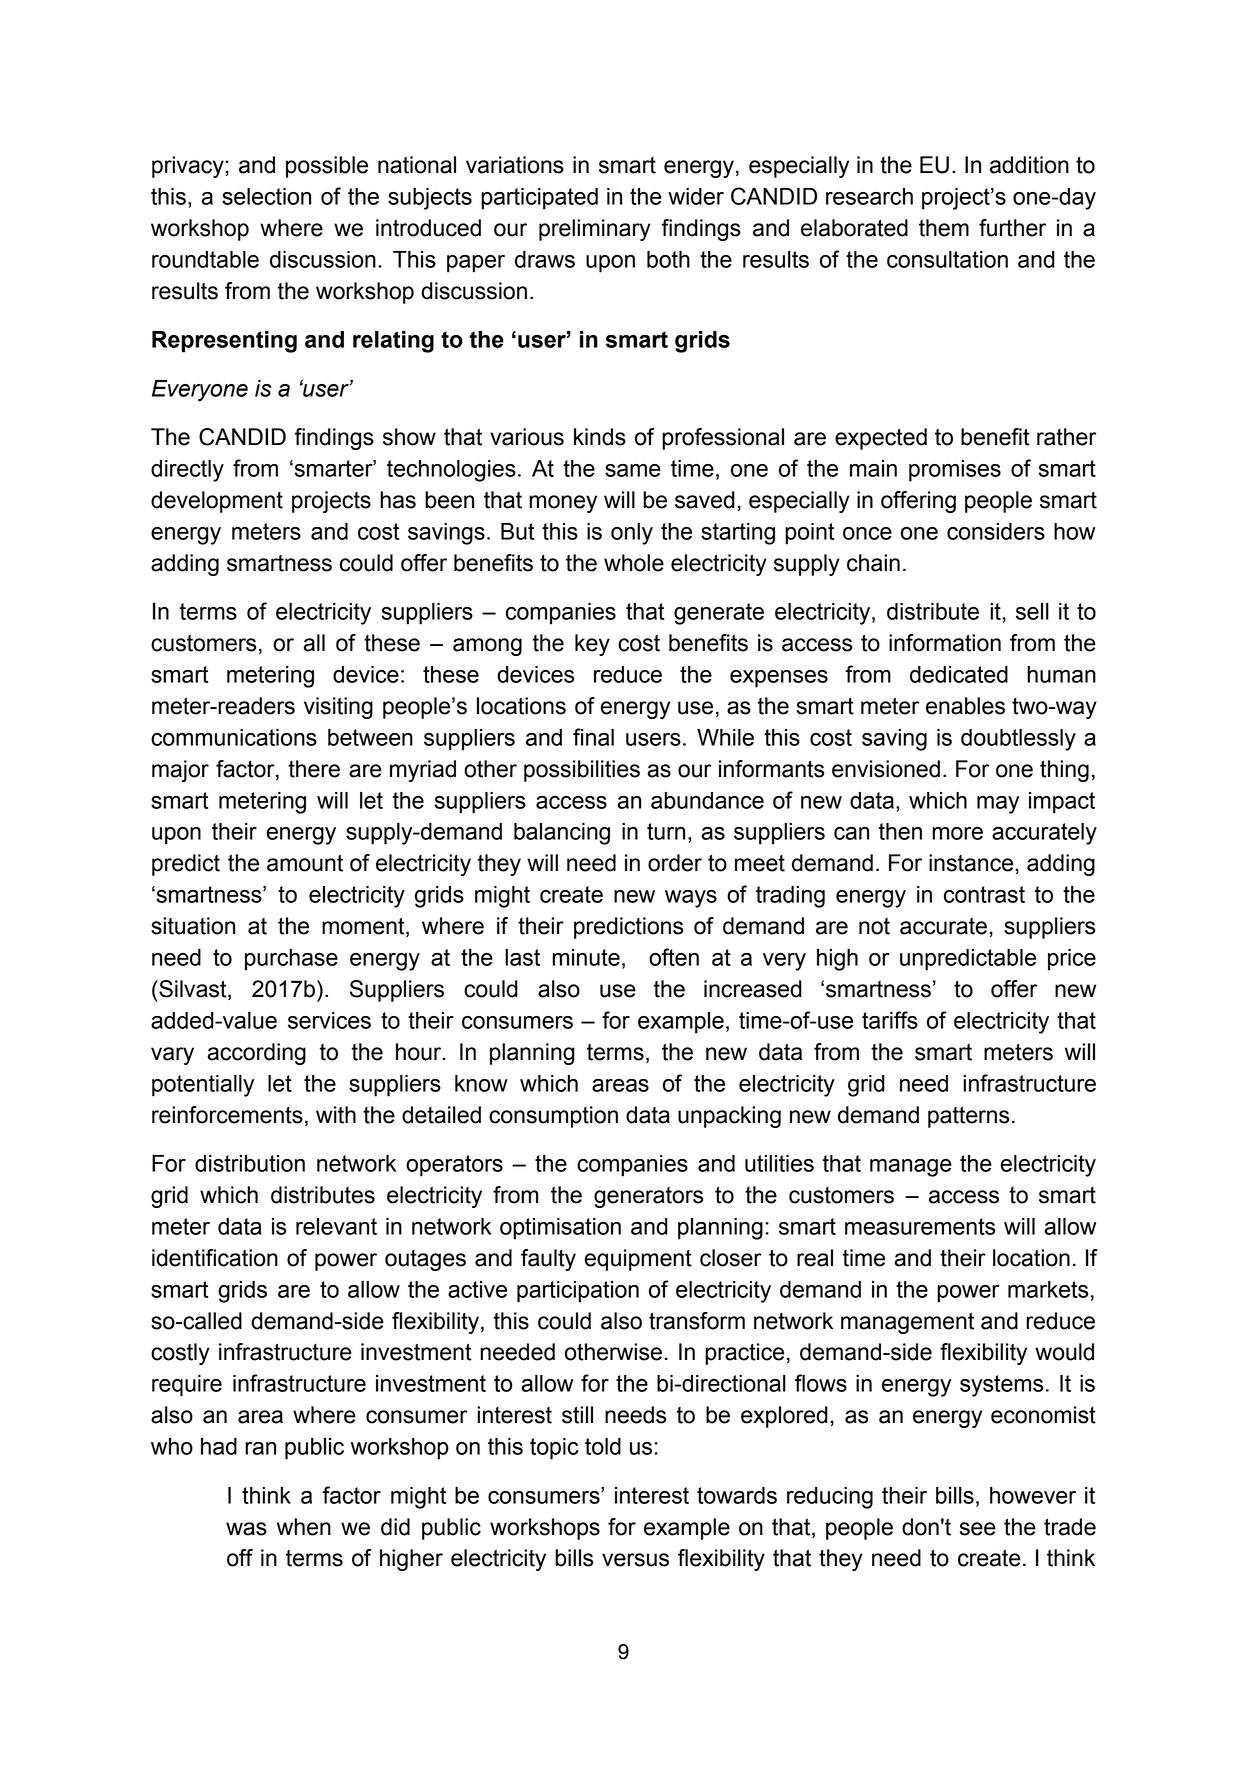 This screenshot has height=1766, width=1248. Describe the element at coordinates (217, 502) in the screenshot. I see `development` at that location.
